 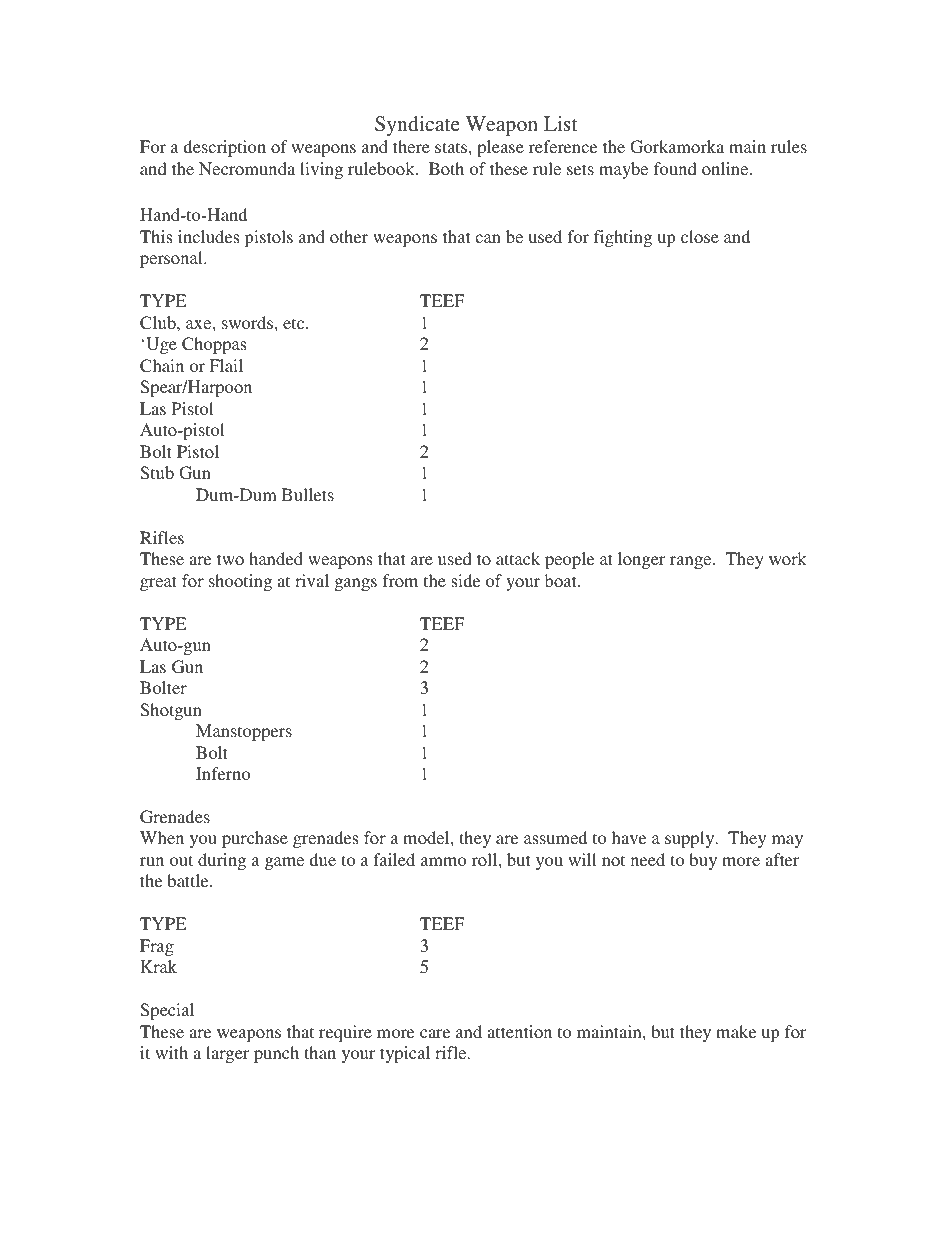 I want to click on make, so click(x=736, y=1031).
